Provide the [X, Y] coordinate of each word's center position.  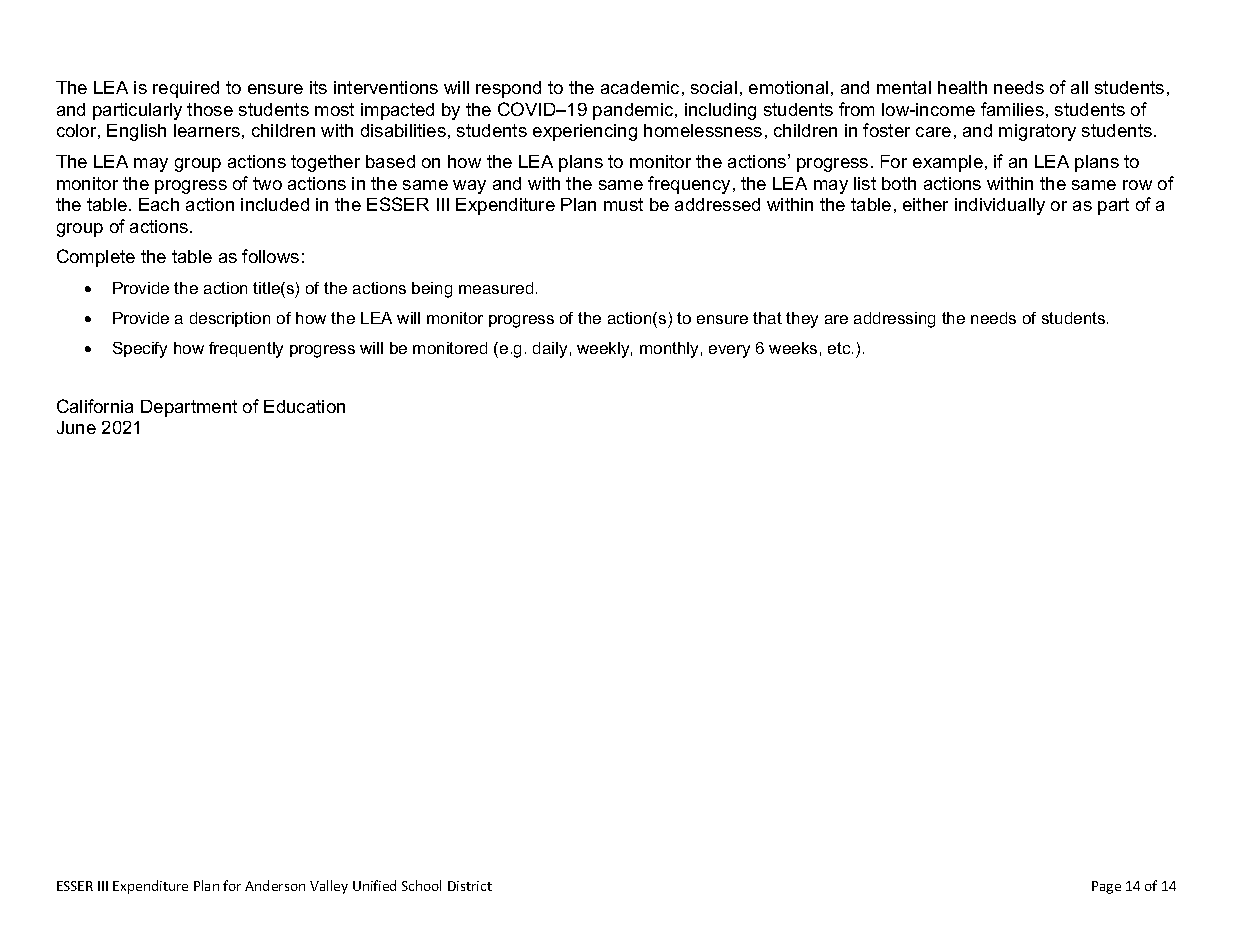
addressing [894, 320]
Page [1106, 887]
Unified [374, 885]
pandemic [634, 111]
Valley [329, 887]
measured [496, 288]
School [421, 885]
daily [550, 350]
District [470, 886]
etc [840, 348]
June [76, 427]
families [1012, 109]
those [210, 109]
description [230, 319]
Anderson [275, 885]
